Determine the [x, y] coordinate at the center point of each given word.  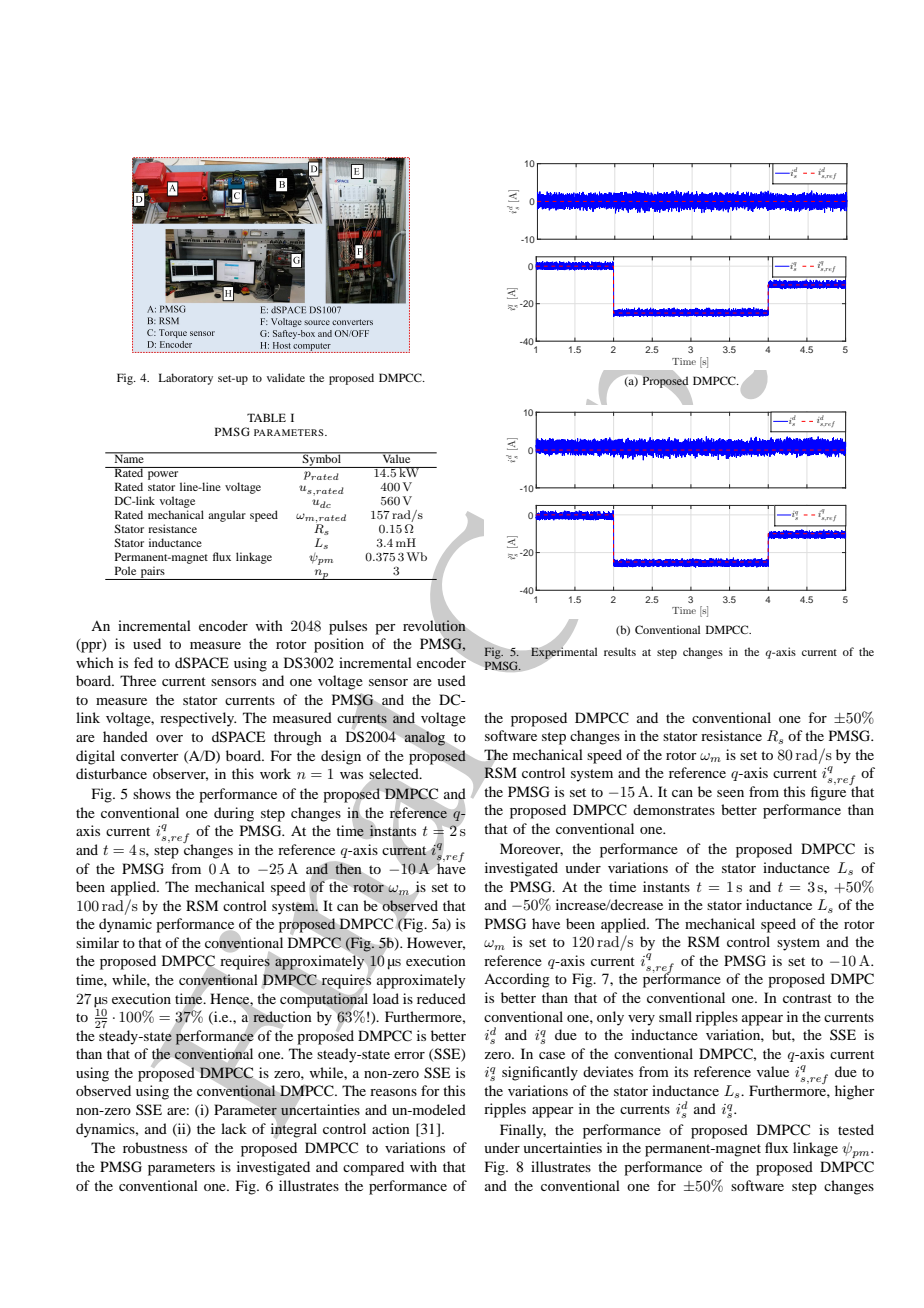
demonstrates [674, 809]
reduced [441, 998]
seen [730, 793]
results [620, 651]
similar [97, 942]
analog [425, 738]
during [234, 814]
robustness [155, 1147]
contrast [807, 998]
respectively [198, 719]
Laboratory [185, 379]
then [348, 869]
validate [286, 377]
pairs [152, 573]
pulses [348, 627]
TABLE [266, 417]
